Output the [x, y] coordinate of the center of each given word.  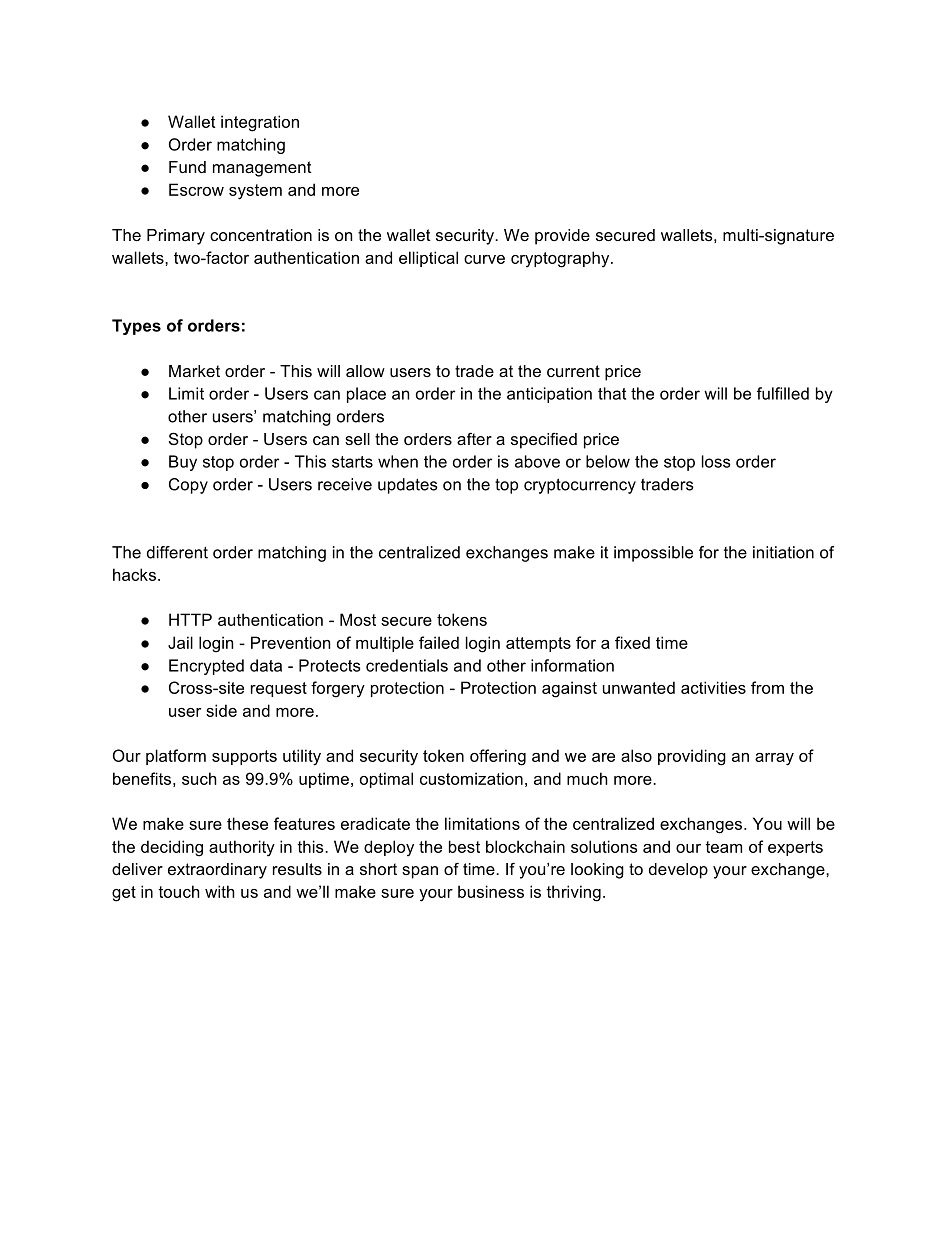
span [420, 872]
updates [408, 486]
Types [136, 327]
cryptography [561, 259]
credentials [407, 665]
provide [562, 237]
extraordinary [217, 871]
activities [713, 687]
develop [678, 871]
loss [716, 461]
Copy [188, 486]
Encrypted [206, 667]
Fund [187, 167]
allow [365, 371]
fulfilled [783, 393]
